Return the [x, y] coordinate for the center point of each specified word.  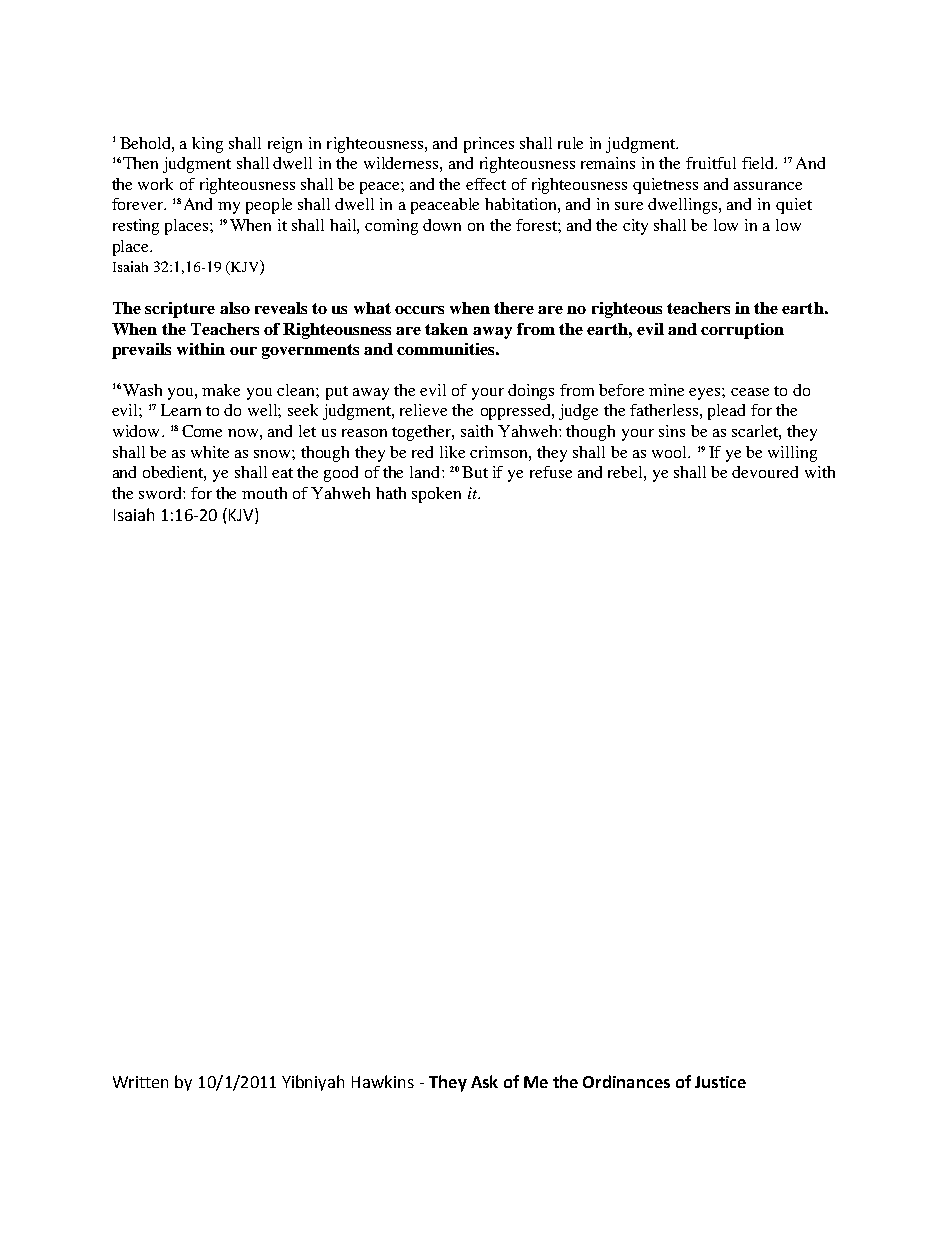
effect [486, 184]
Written [140, 1082]
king [207, 145]
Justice [720, 1082]
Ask [484, 1081]
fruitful [711, 163]
